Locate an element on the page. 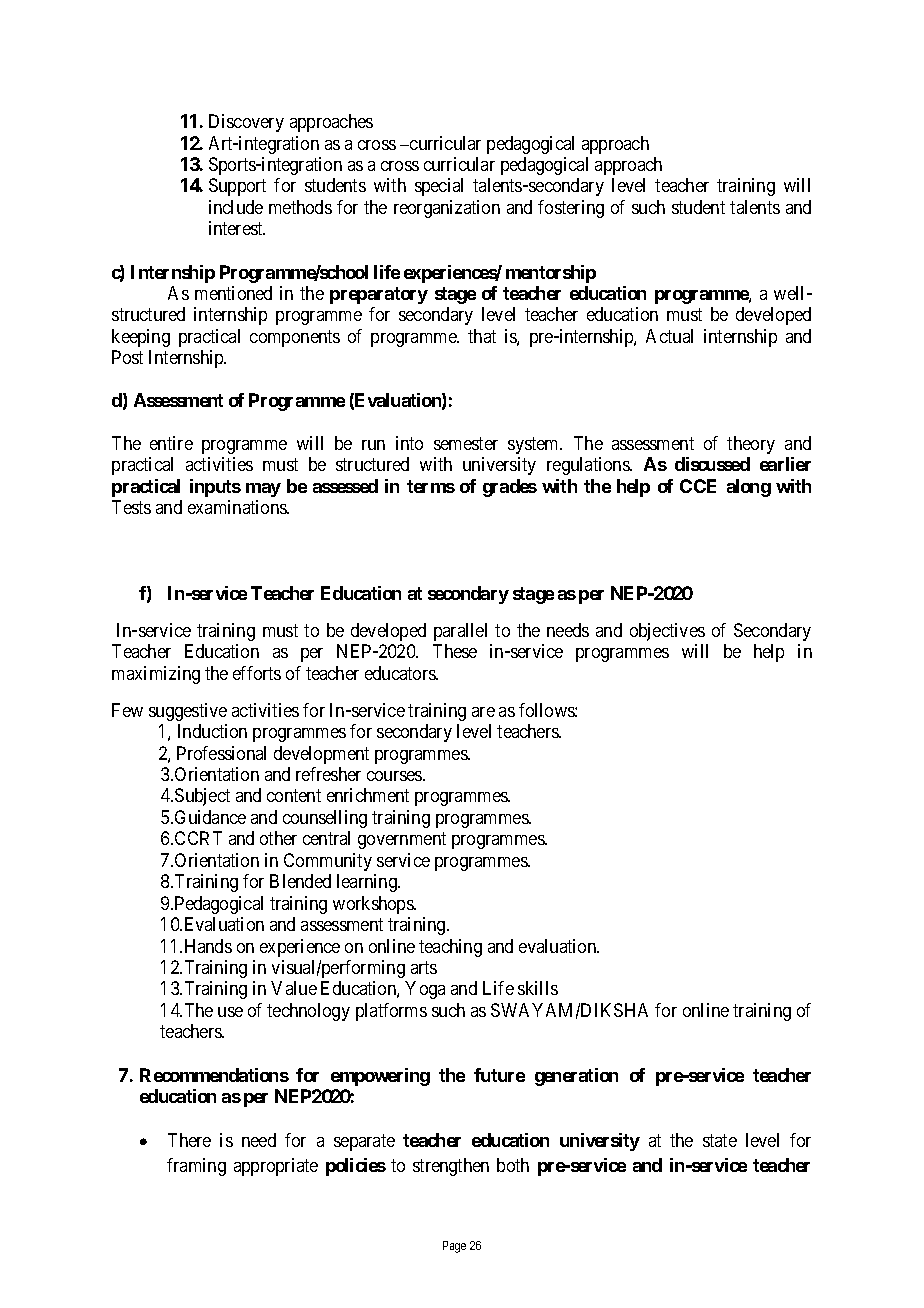 This document has height=1308, width=924. framing is located at coordinates (196, 1167).
